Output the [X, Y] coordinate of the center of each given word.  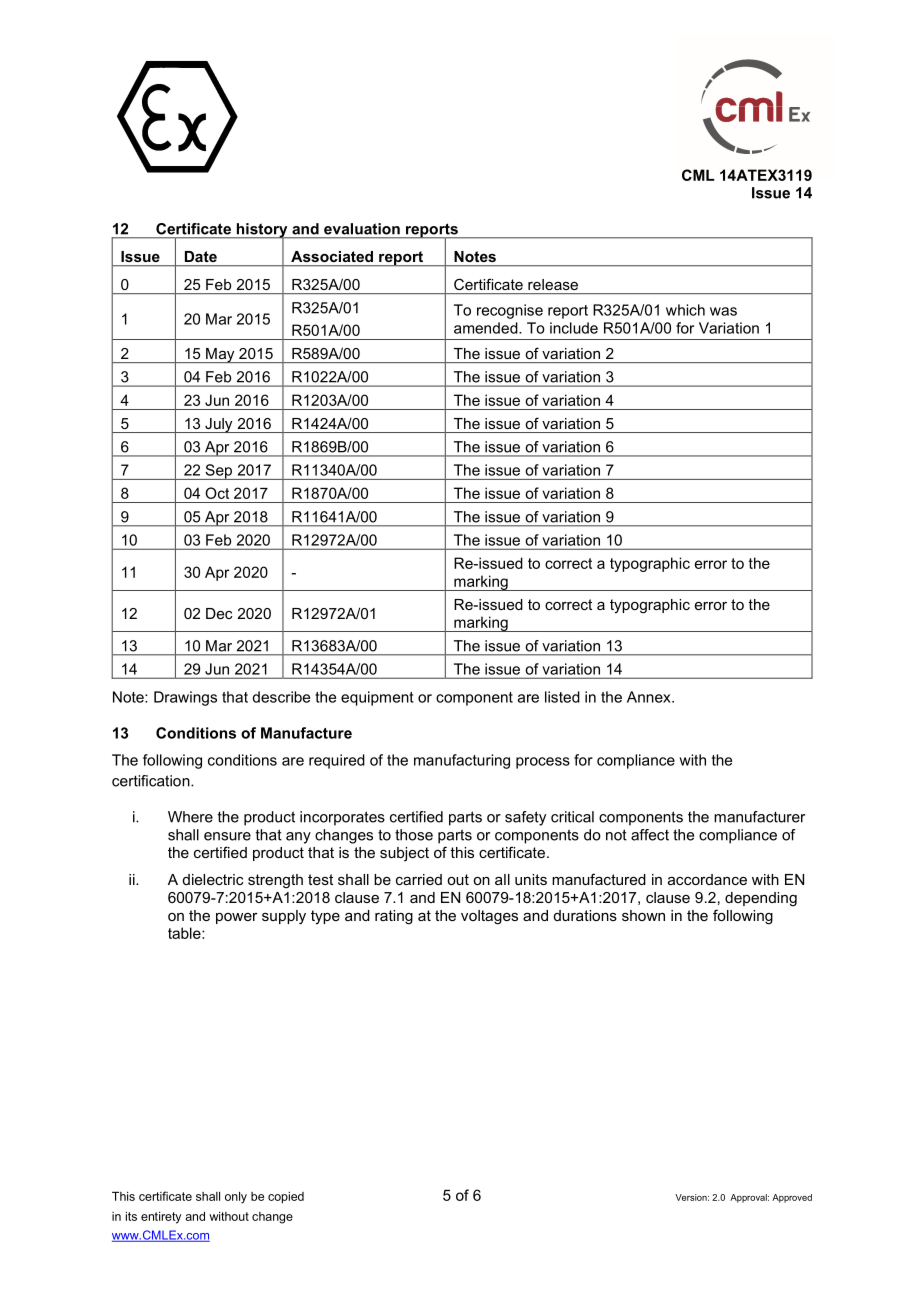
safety [525, 818]
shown [643, 915]
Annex [650, 697]
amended [487, 328]
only [236, 1198]
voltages [489, 917]
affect [650, 835]
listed [562, 697]
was [723, 311]
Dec [219, 613]
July [219, 425]
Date [201, 256]
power [237, 918]
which [685, 310]
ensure [227, 836]
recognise [510, 311]
